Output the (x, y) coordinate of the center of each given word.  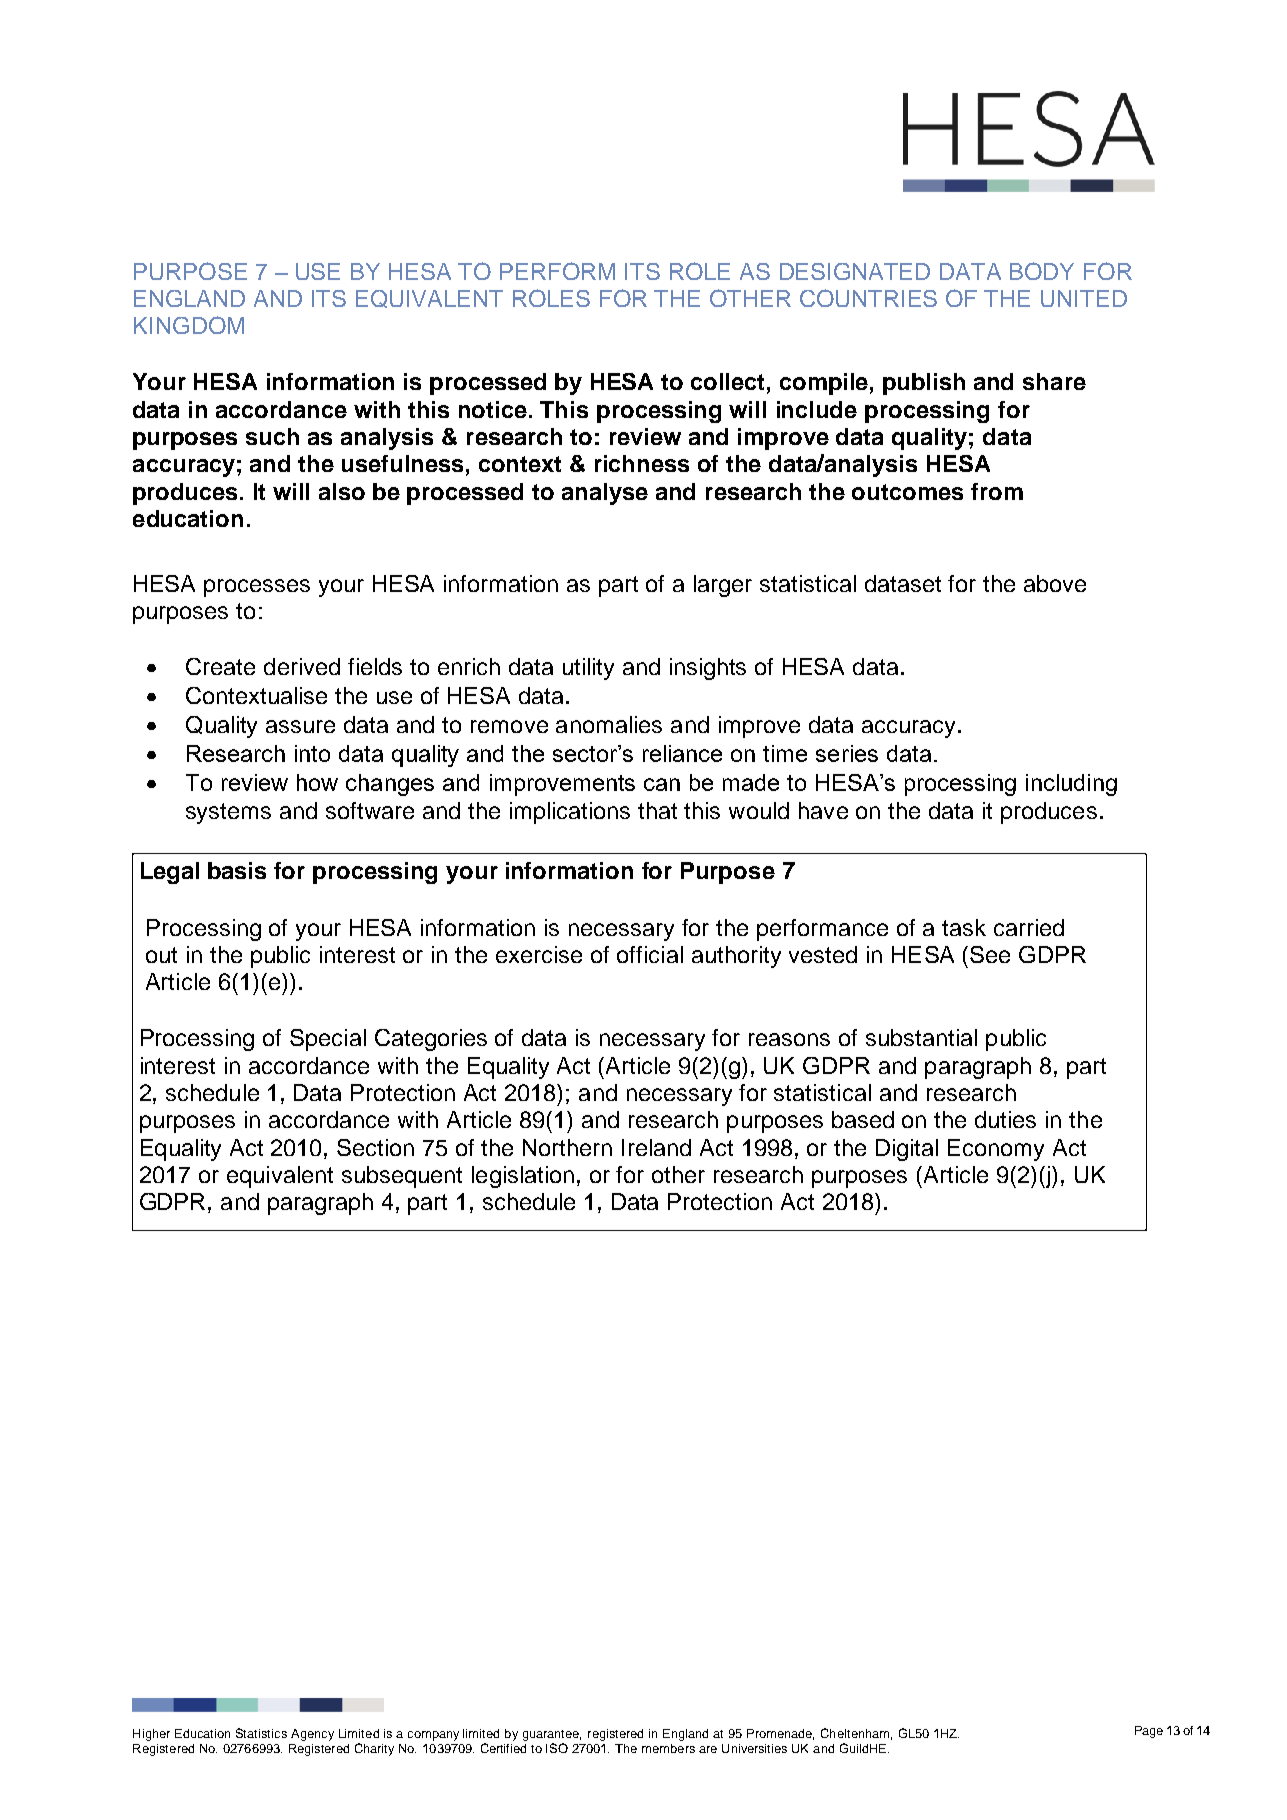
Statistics (261, 1733)
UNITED (1084, 298)
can (662, 784)
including (1071, 785)
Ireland (656, 1147)
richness (642, 463)
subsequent (402, 1177)
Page (1149, 1732)
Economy (996, 1150)
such (272, 436)
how (317, 782)
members (668, 1748)
